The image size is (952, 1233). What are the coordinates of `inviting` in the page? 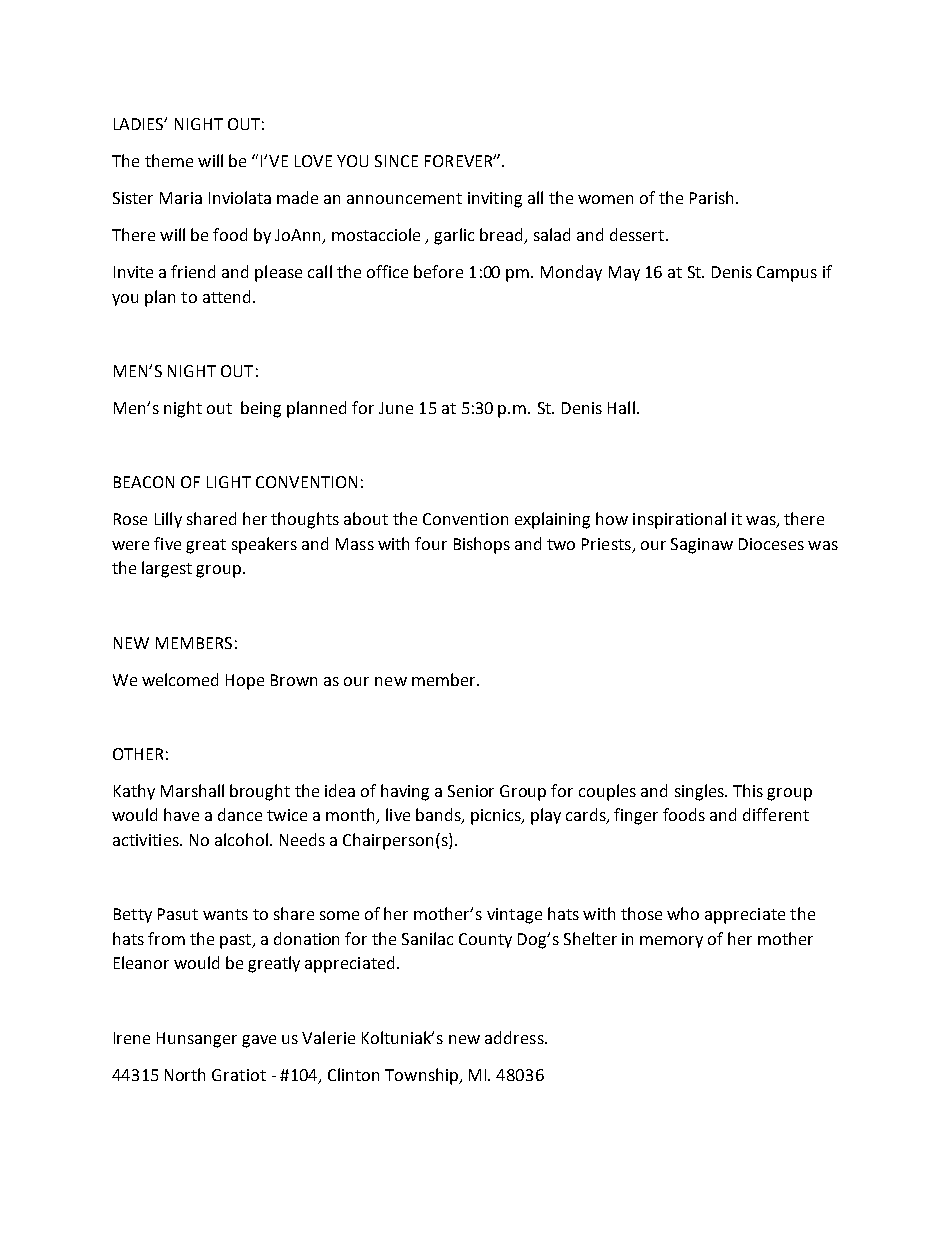 It's located at (495, 200).
